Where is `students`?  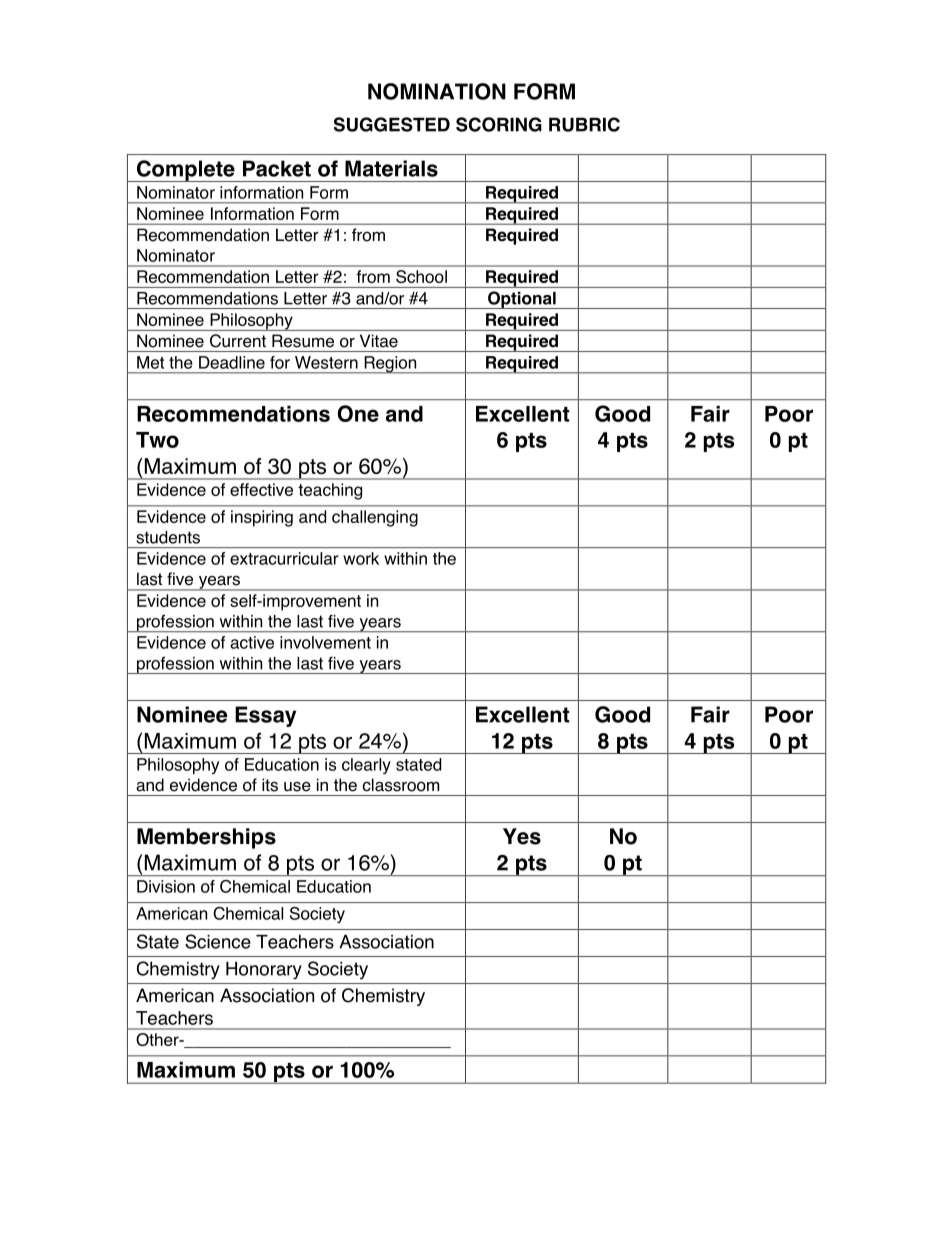
students is located at coordinates (168, 537).
